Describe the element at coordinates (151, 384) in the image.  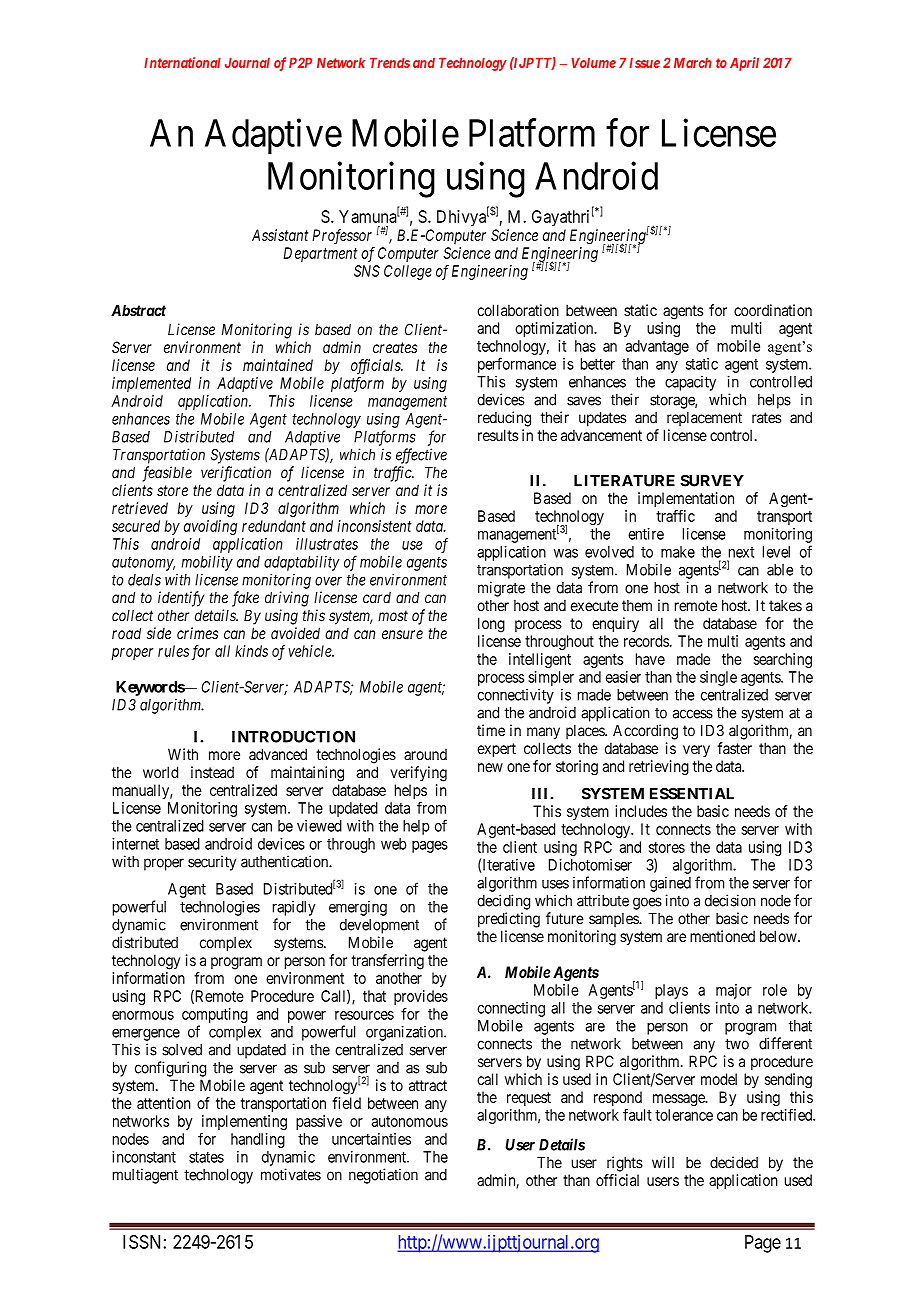
I see `implemented` at that location.
